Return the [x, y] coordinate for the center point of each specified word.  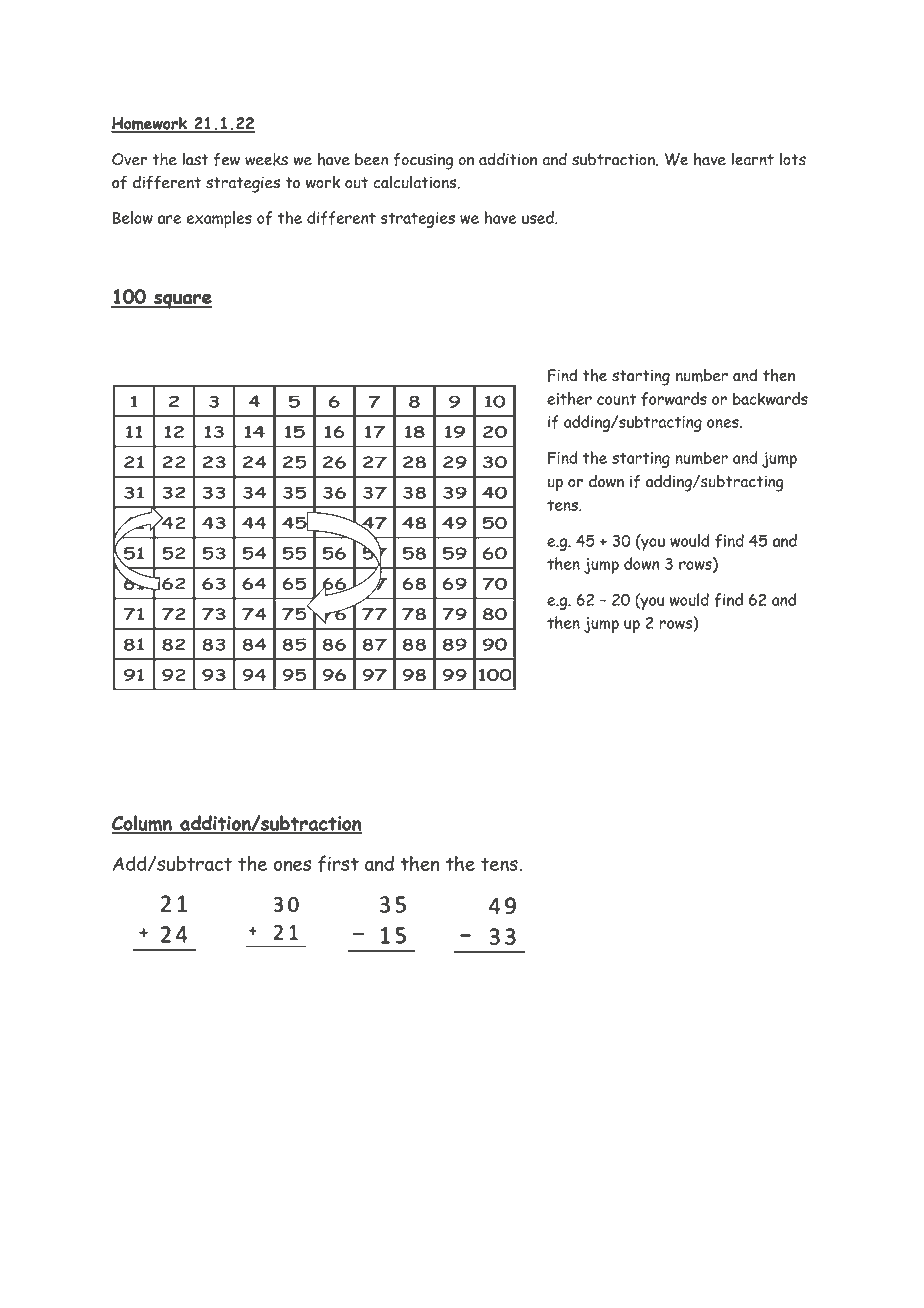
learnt [752, 159]
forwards [674, 399]
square [182, 301]
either [569, 398]
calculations [416, 182]
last [195, 159]
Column [143, 824]
